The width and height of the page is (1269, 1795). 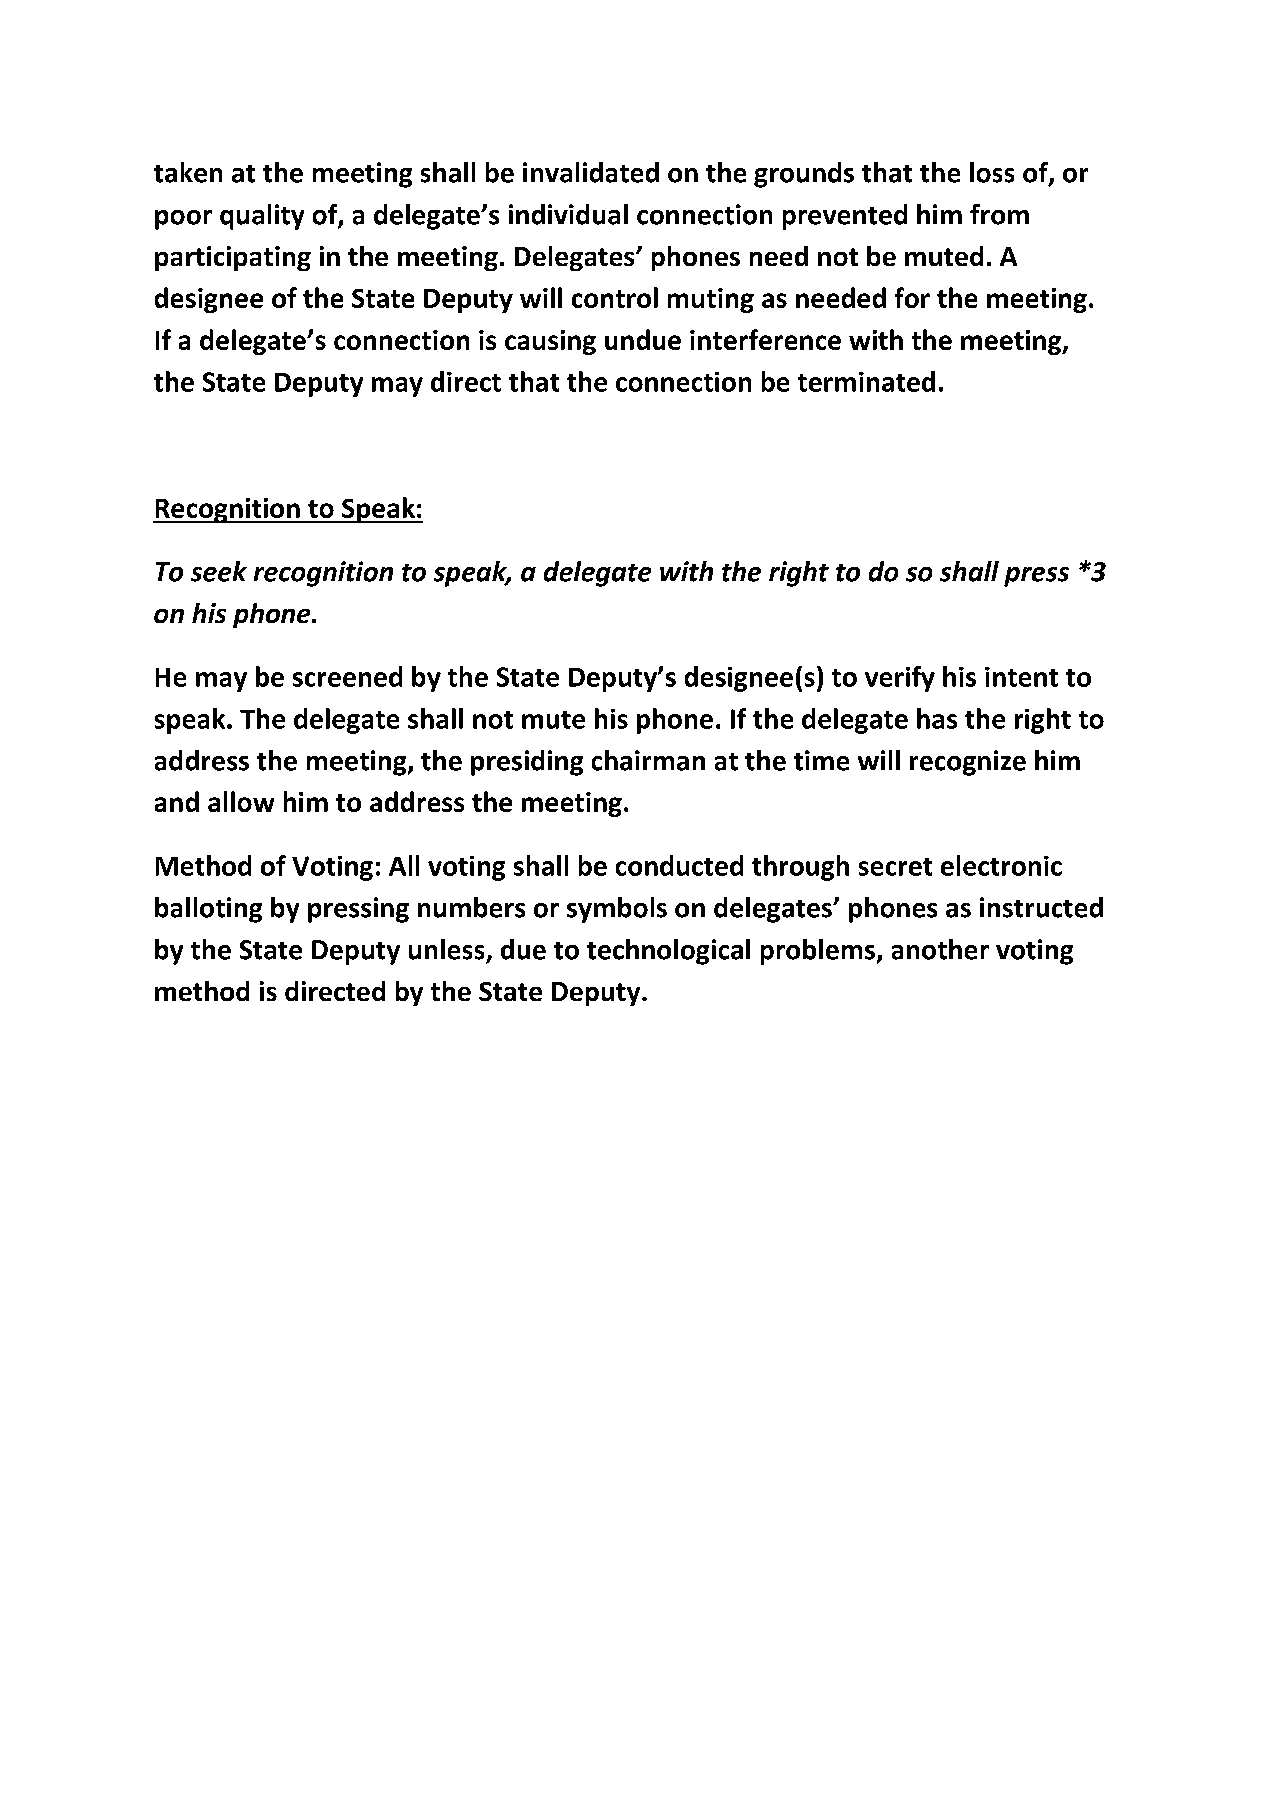 What do you see at coordinates (900, 679) in the page?
I see `verify` at bounding box center [900, 679].
